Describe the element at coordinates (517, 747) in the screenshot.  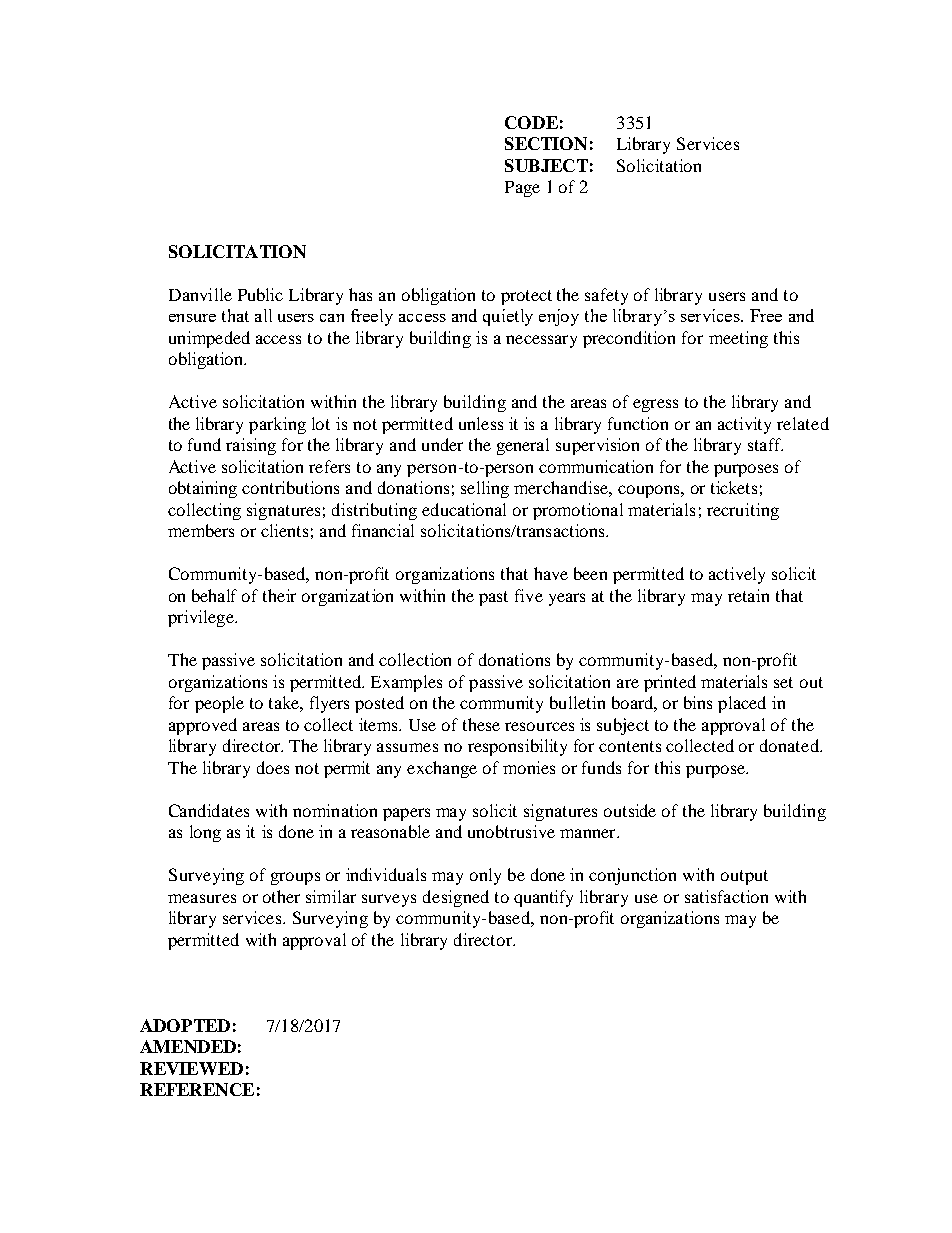
I see `responsibility` at that location.
